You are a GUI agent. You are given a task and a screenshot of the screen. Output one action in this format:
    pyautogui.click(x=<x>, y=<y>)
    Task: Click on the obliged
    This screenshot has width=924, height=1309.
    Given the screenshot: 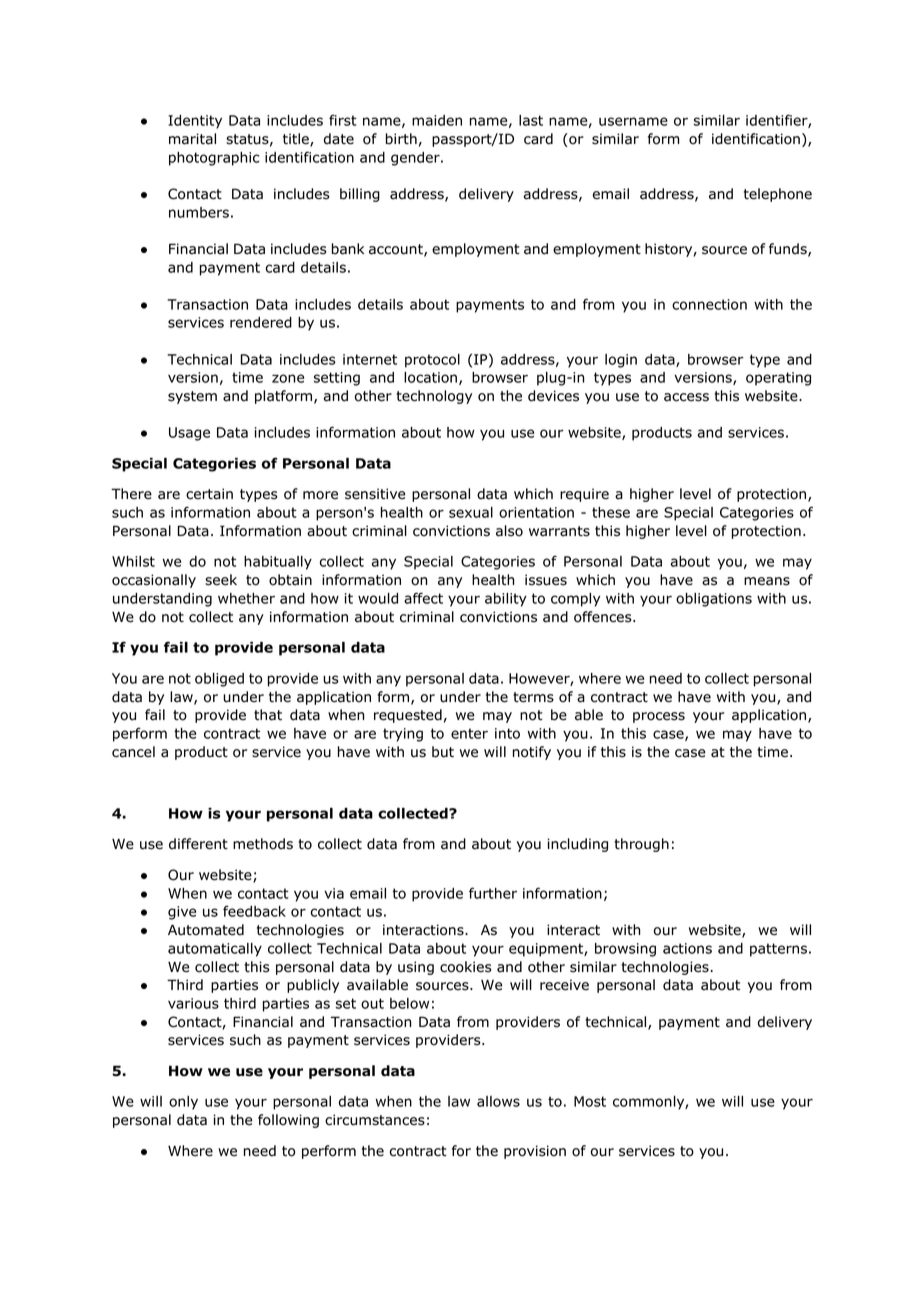 What is the action you would take?
    pyautogui.click(x=219, y=680)
